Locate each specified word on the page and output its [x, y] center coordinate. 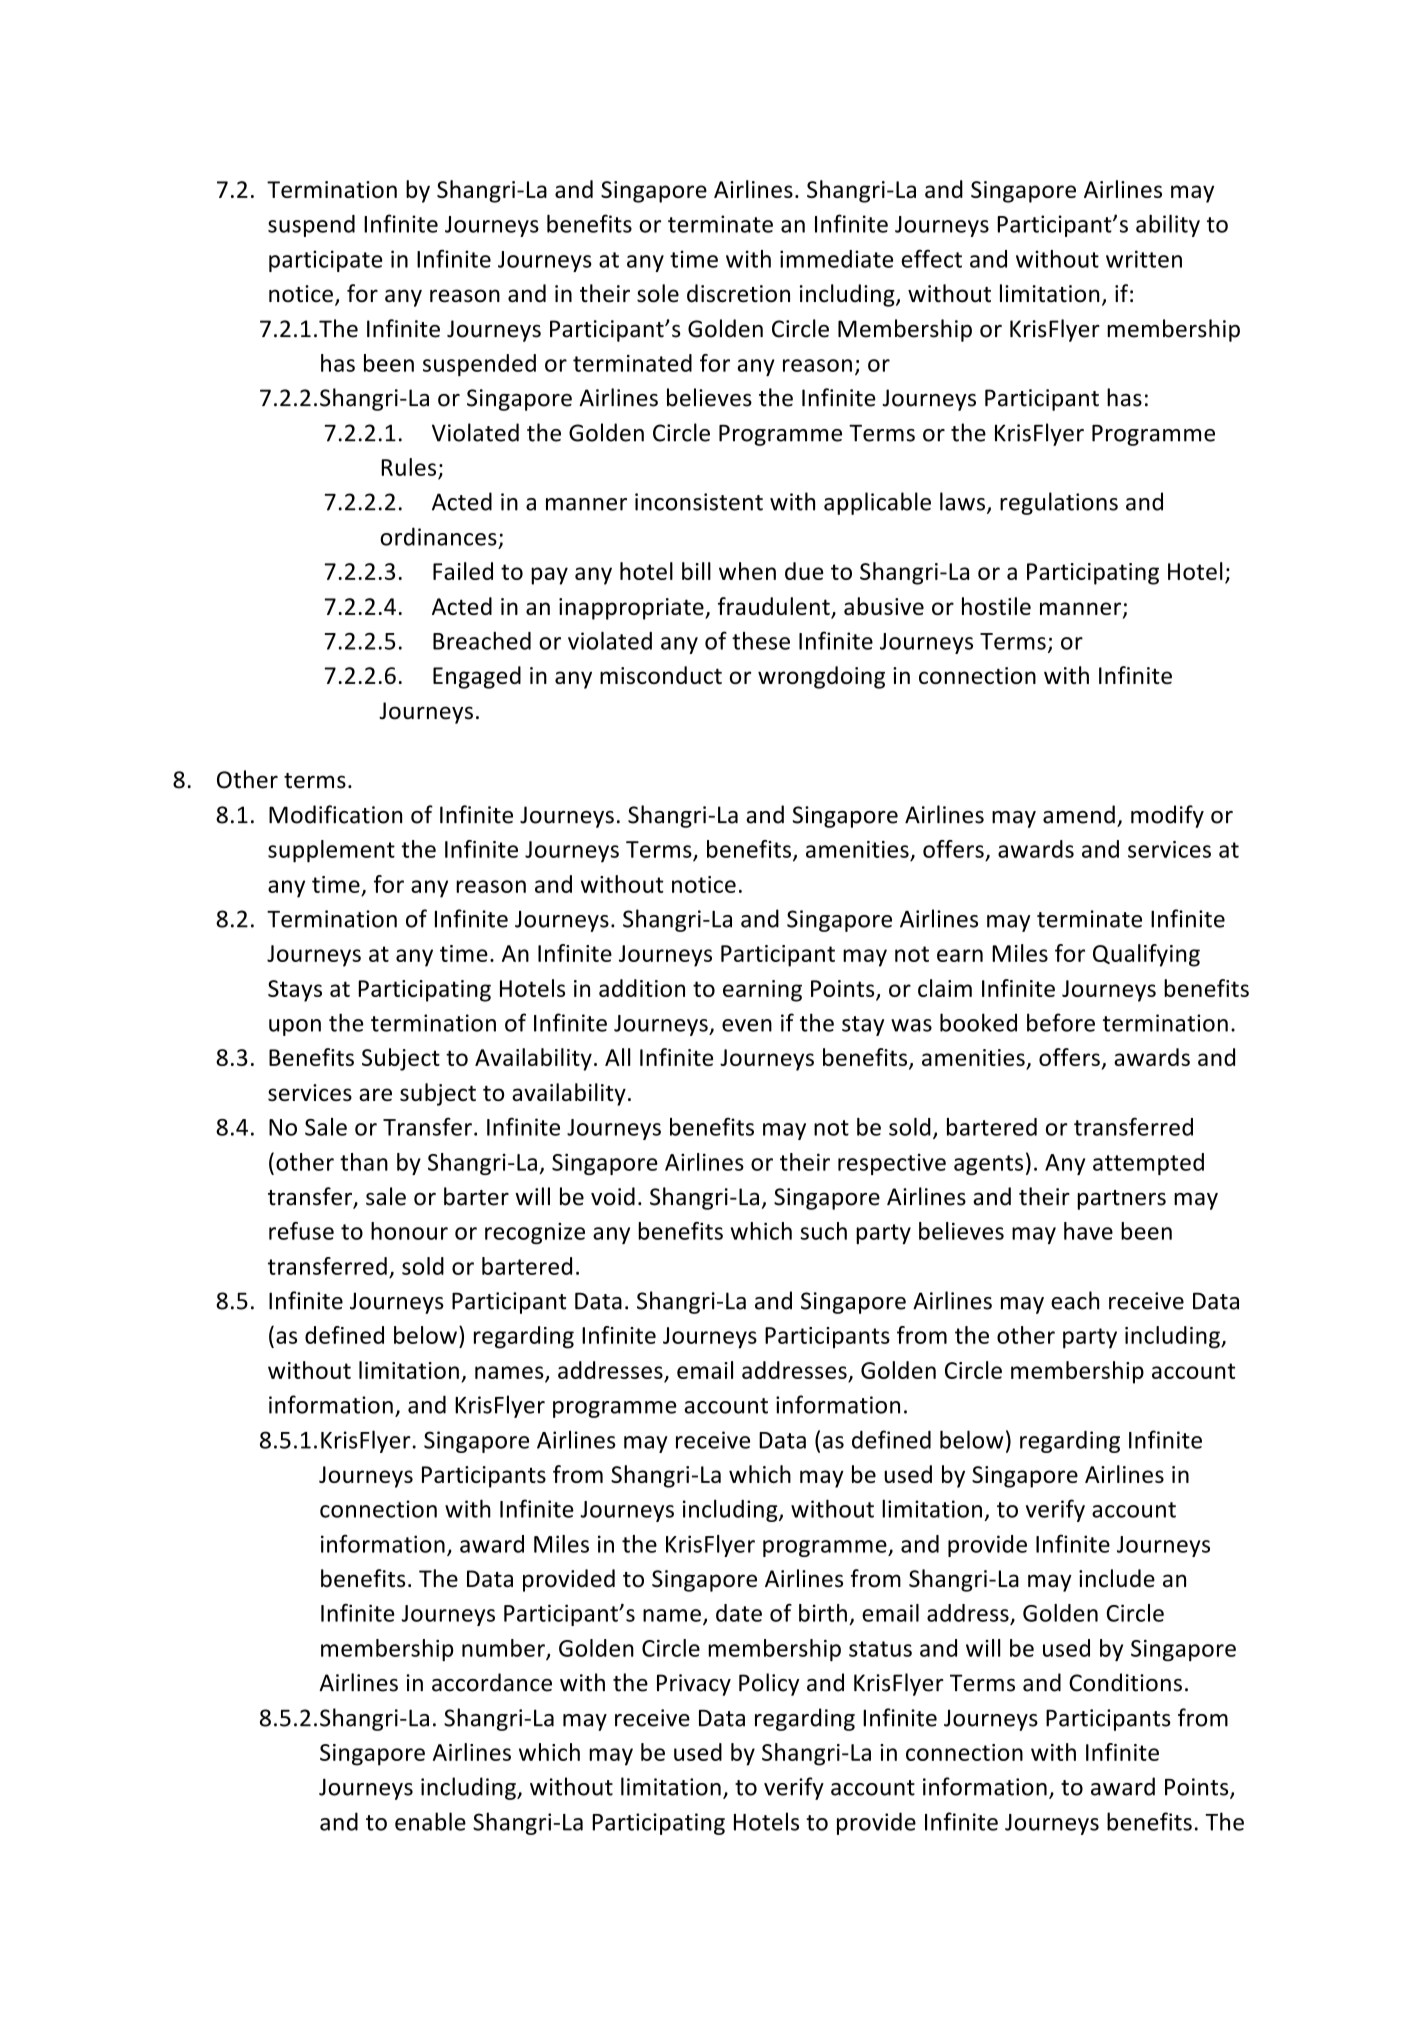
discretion [738, 293]
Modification [335, 814]
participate [326, 261]
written [1144, 259]
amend [1079, 814]
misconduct [661, 675]
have [1088, 1231]
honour [409, 1231]
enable [430, 1821]
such [824, 1231]
